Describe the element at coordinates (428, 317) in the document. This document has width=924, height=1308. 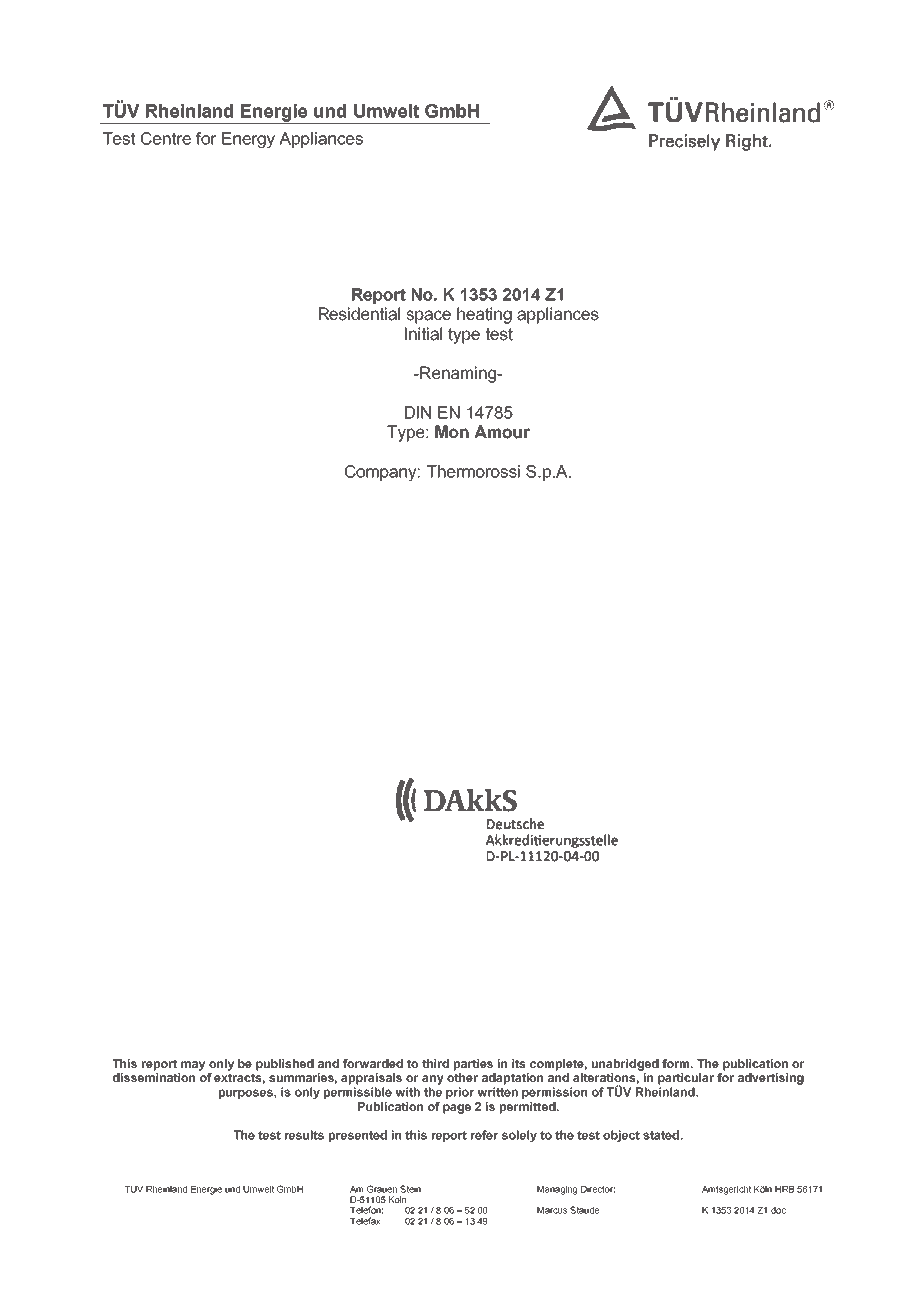
I see `space` at that location.
